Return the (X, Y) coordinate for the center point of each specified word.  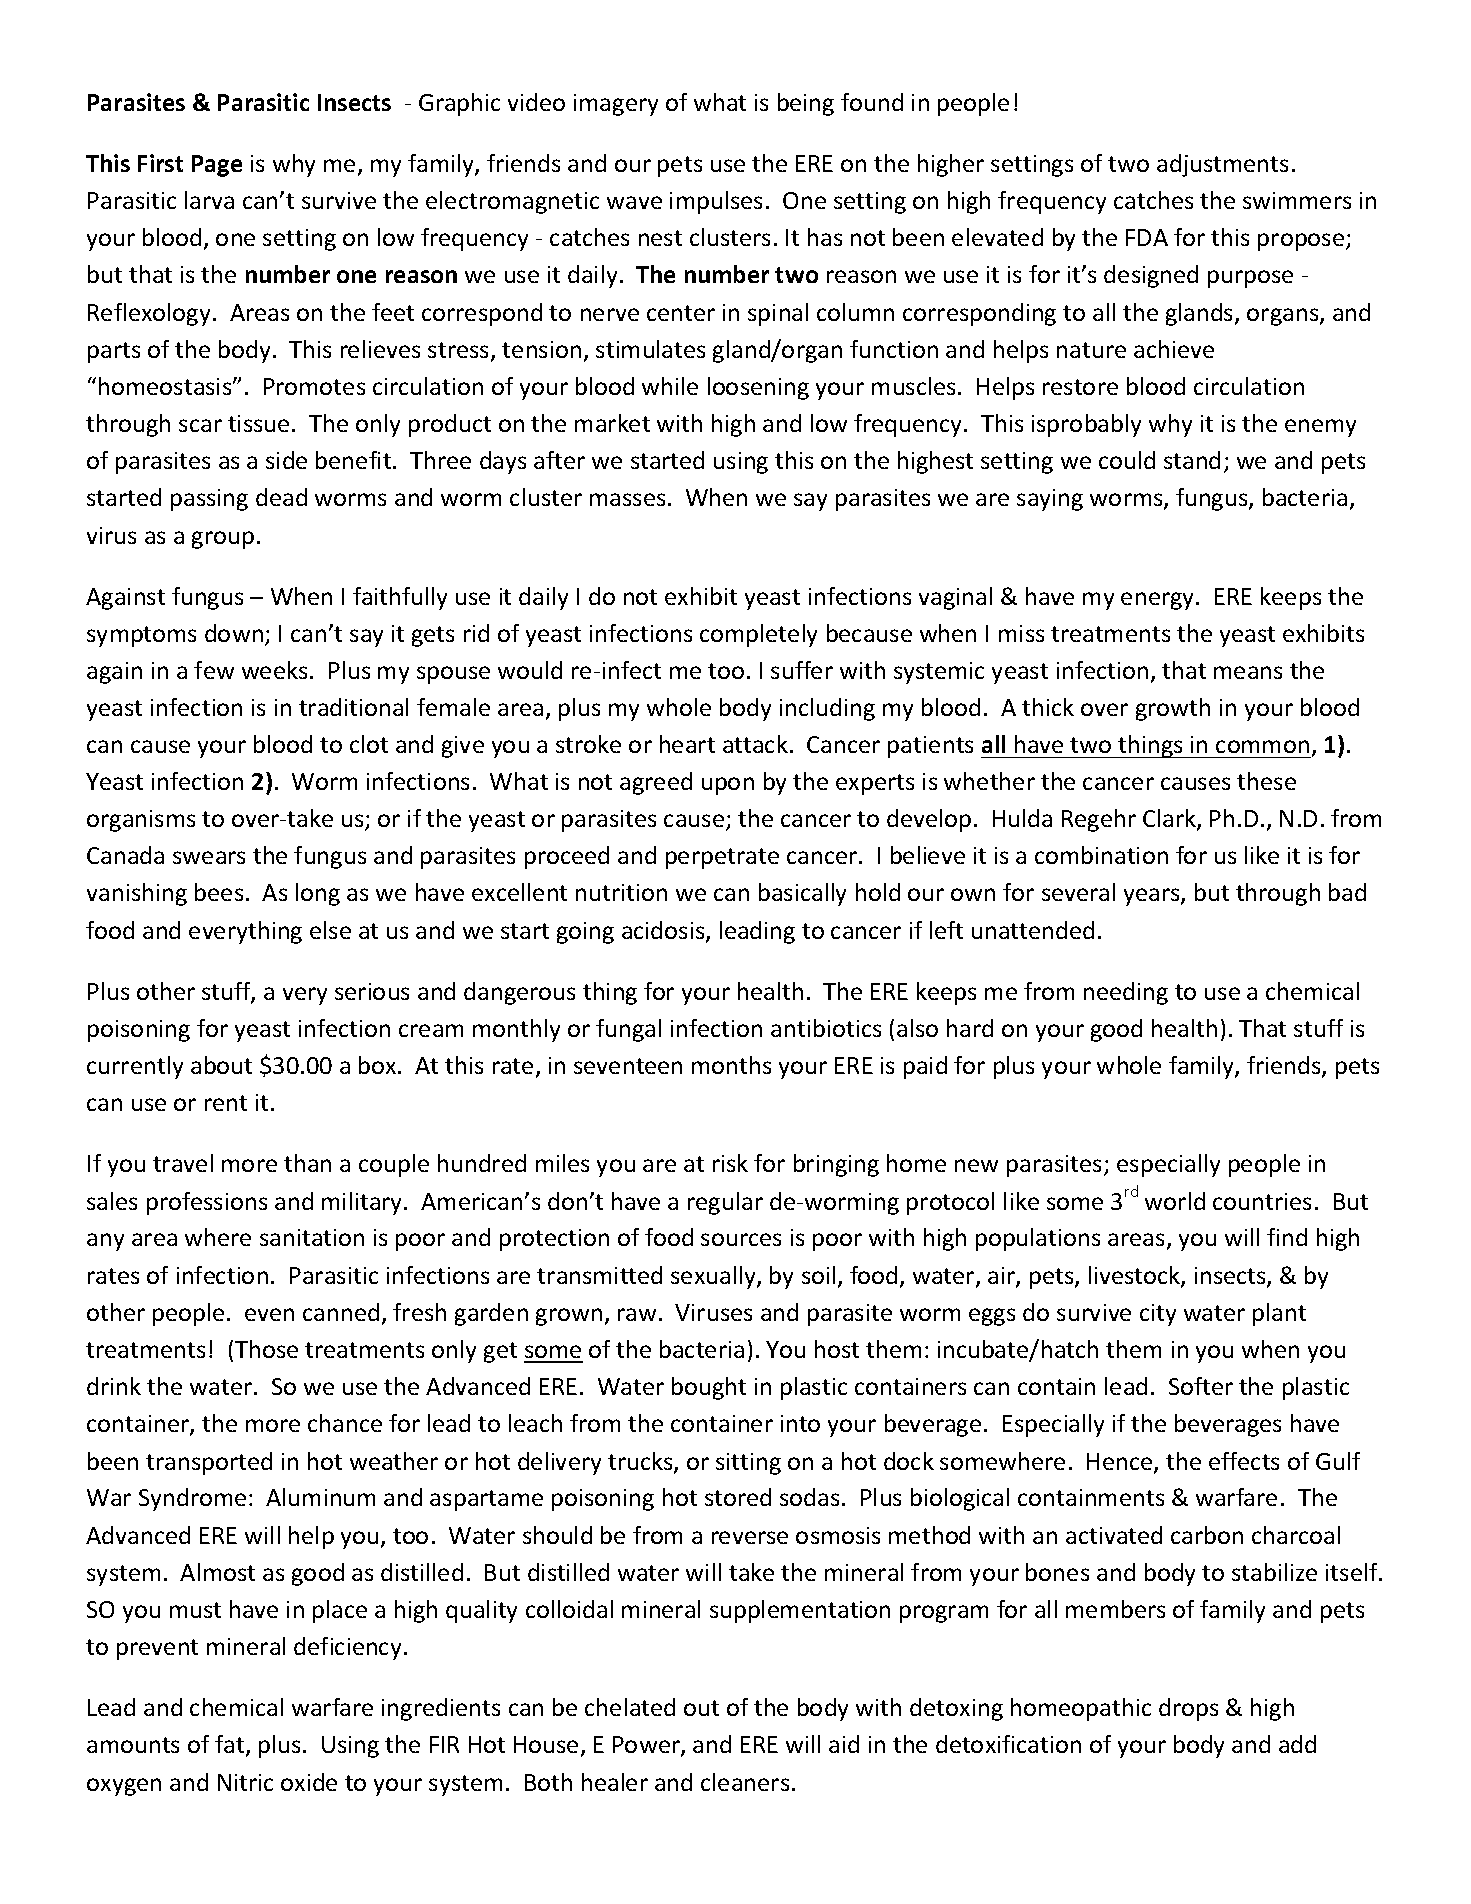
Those (266, 1349)
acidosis (664, 931)
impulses (716, 202)
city (1158, 1315)
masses (627, 499)
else (330, 930)
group (223, 540)
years (1153, 897)
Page (217, 166)
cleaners (745, 1782)
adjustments (1222, 165)
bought (709, 1388)
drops (1188, 1709)
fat (231, 1746)
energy (1159, 601)
